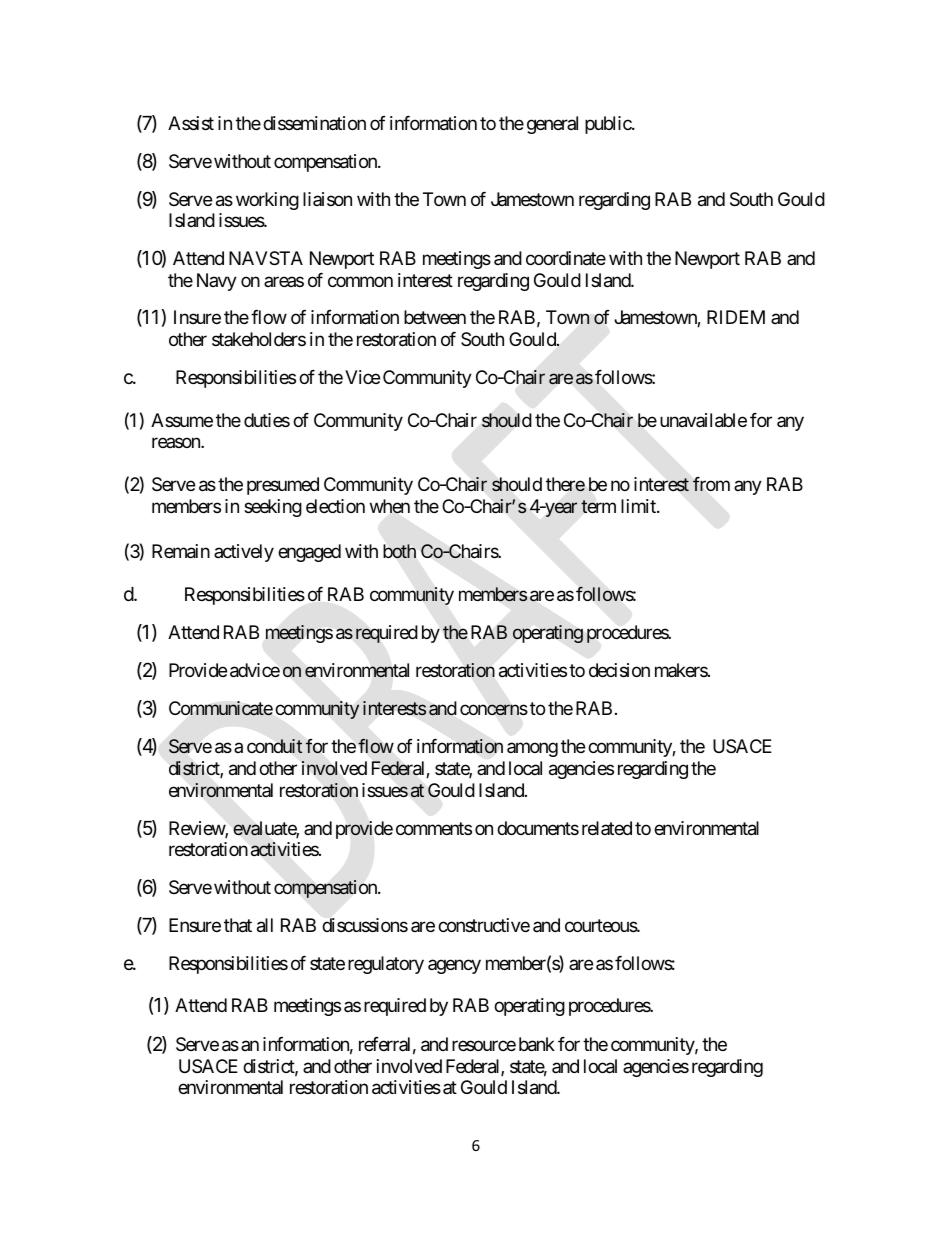 Image resolution: width=952 pixels, height=1233 pixels. I want to click on agency, so click(454, 966).
